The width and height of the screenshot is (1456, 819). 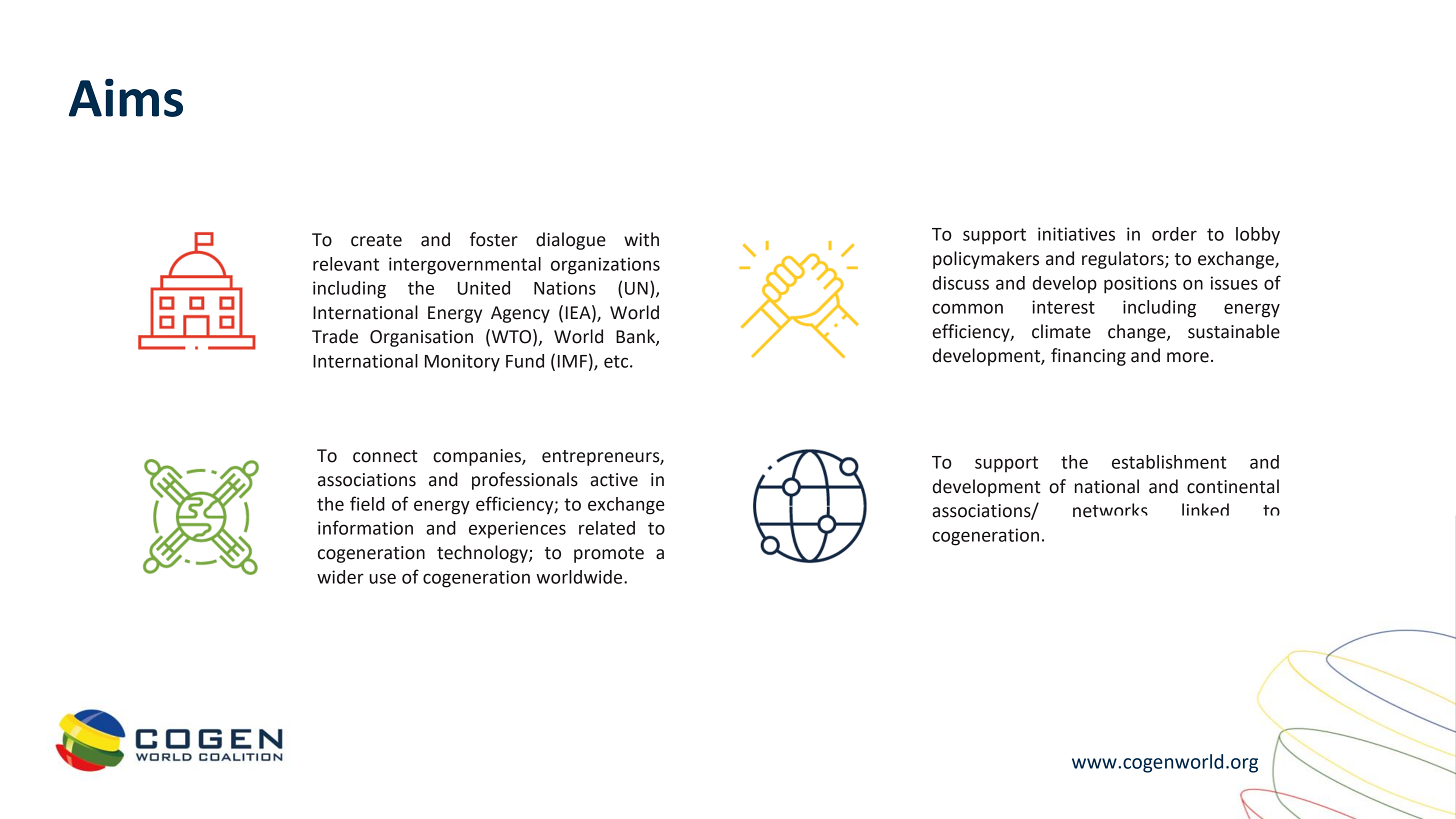 I want to click on networks, so click(x=1110, y=510).
